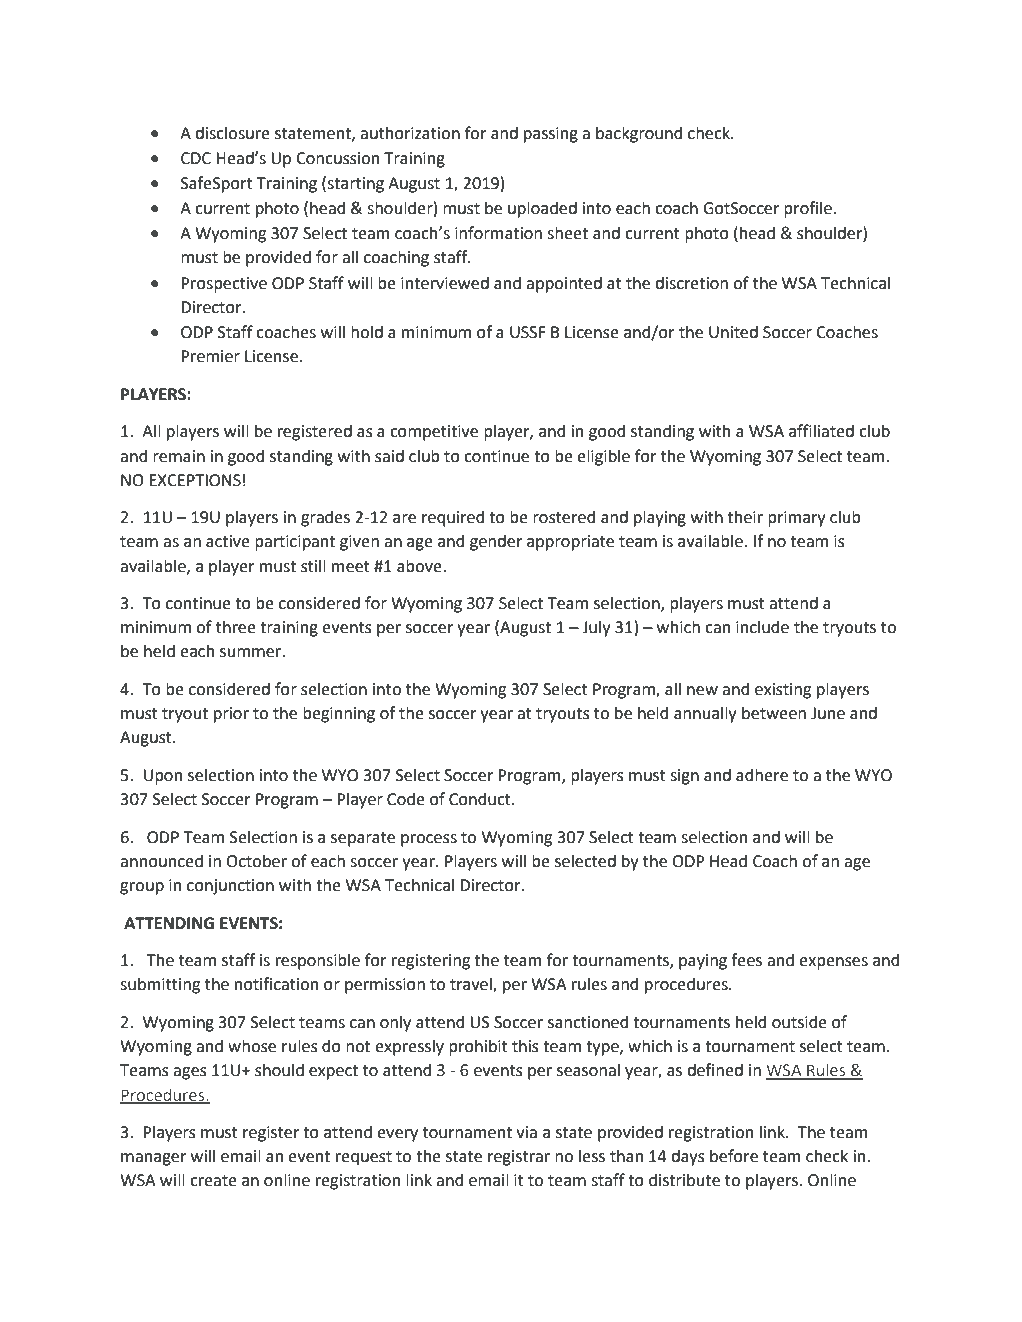 The height and width of the image is (1322, 1022). I want to click on CDC, so click(196, 158).
